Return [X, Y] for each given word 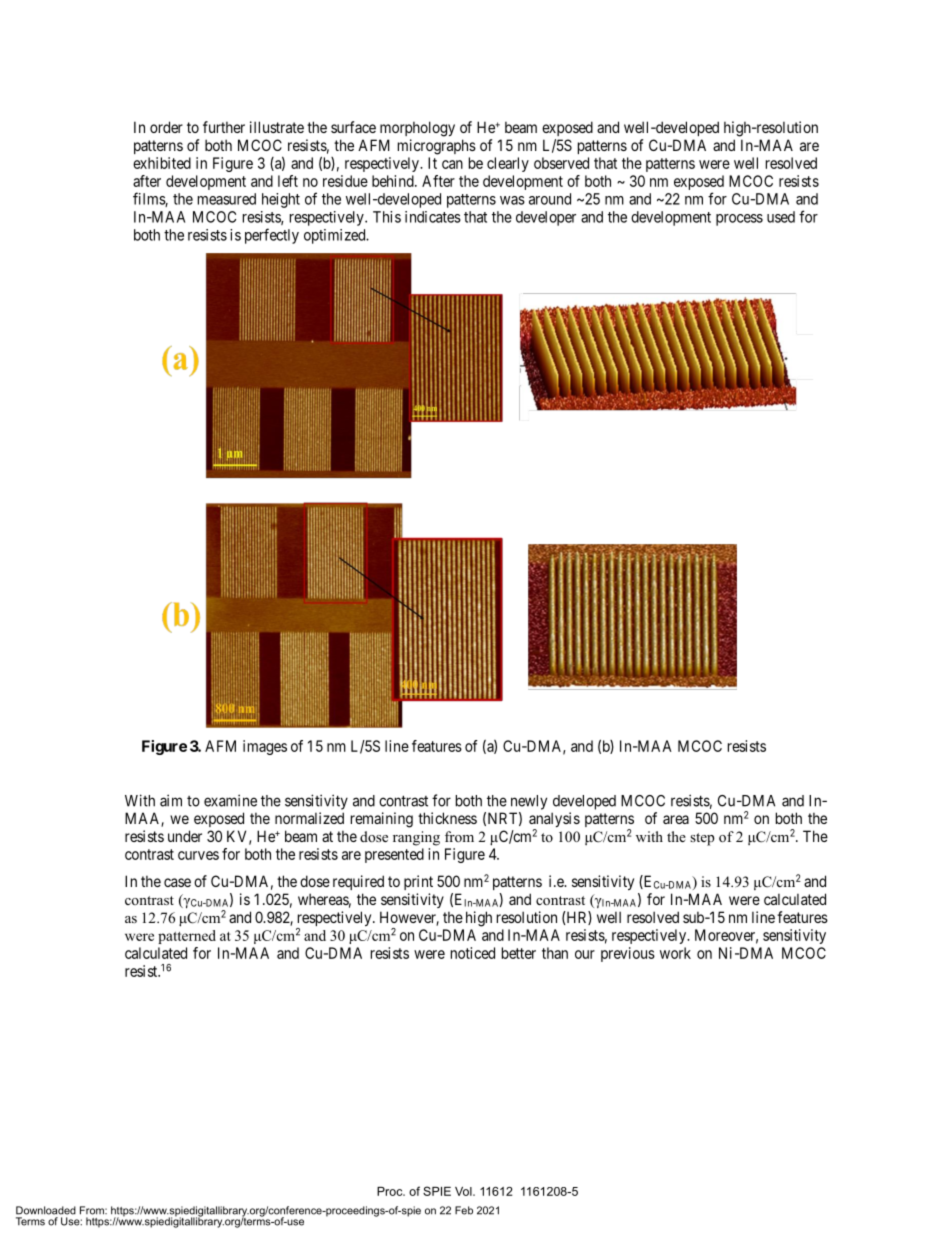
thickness [447, 818]
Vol [464, 1191]
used [781, 217]
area [676, 819]
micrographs [437, 147]
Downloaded [46, 1210]
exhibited [162, 163]
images [265, 747]
